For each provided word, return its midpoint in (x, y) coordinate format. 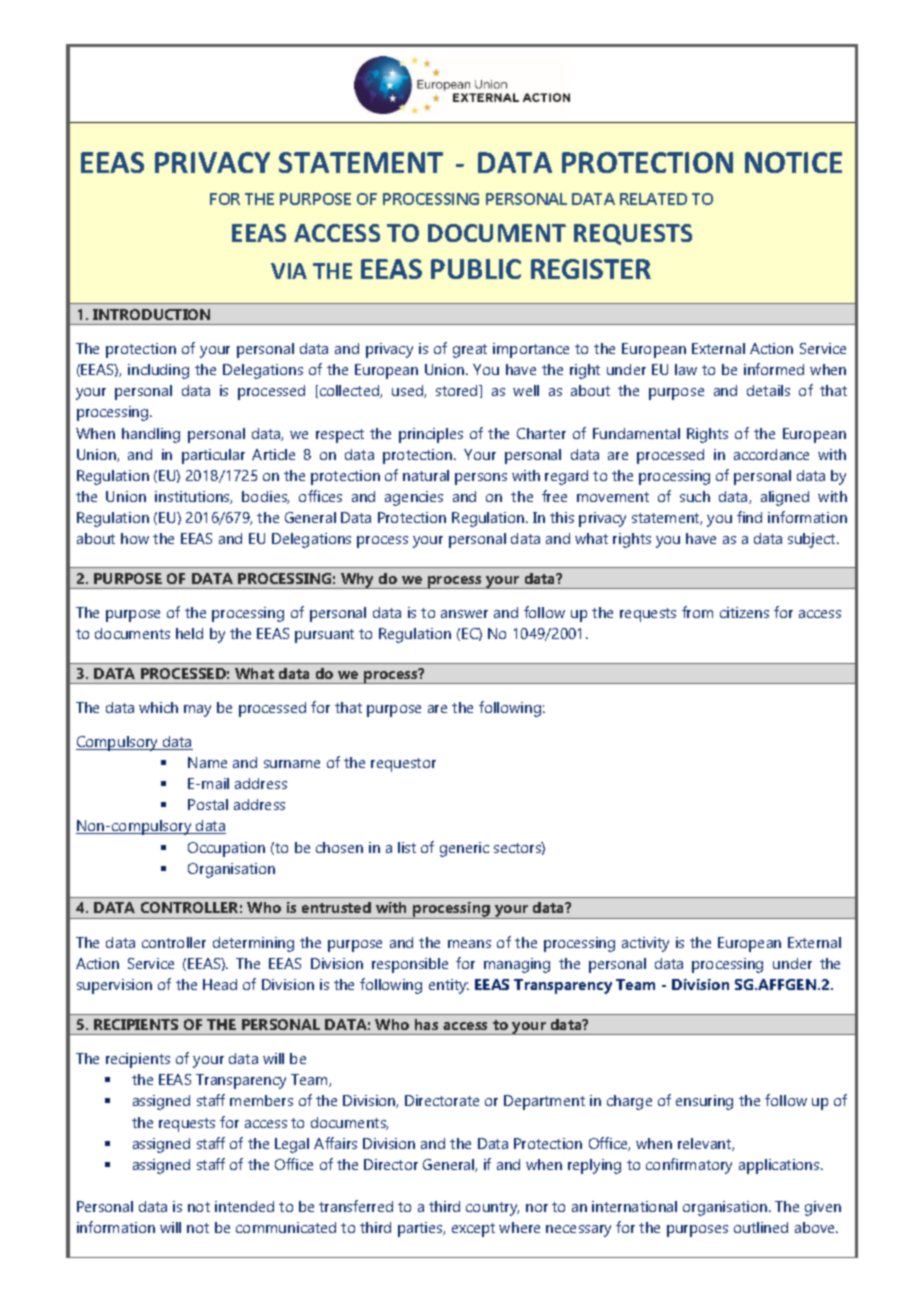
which (158, 707)
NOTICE (793, 162)
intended (244, 1206)
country (492, 1209)
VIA (289, 271)
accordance (771, 454)
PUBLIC (476, 269)
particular (213, 456)
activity (645, 944)
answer (464, 614)
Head (220, 984)
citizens (744, 612)
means (469, 944)
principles (431, 435)
